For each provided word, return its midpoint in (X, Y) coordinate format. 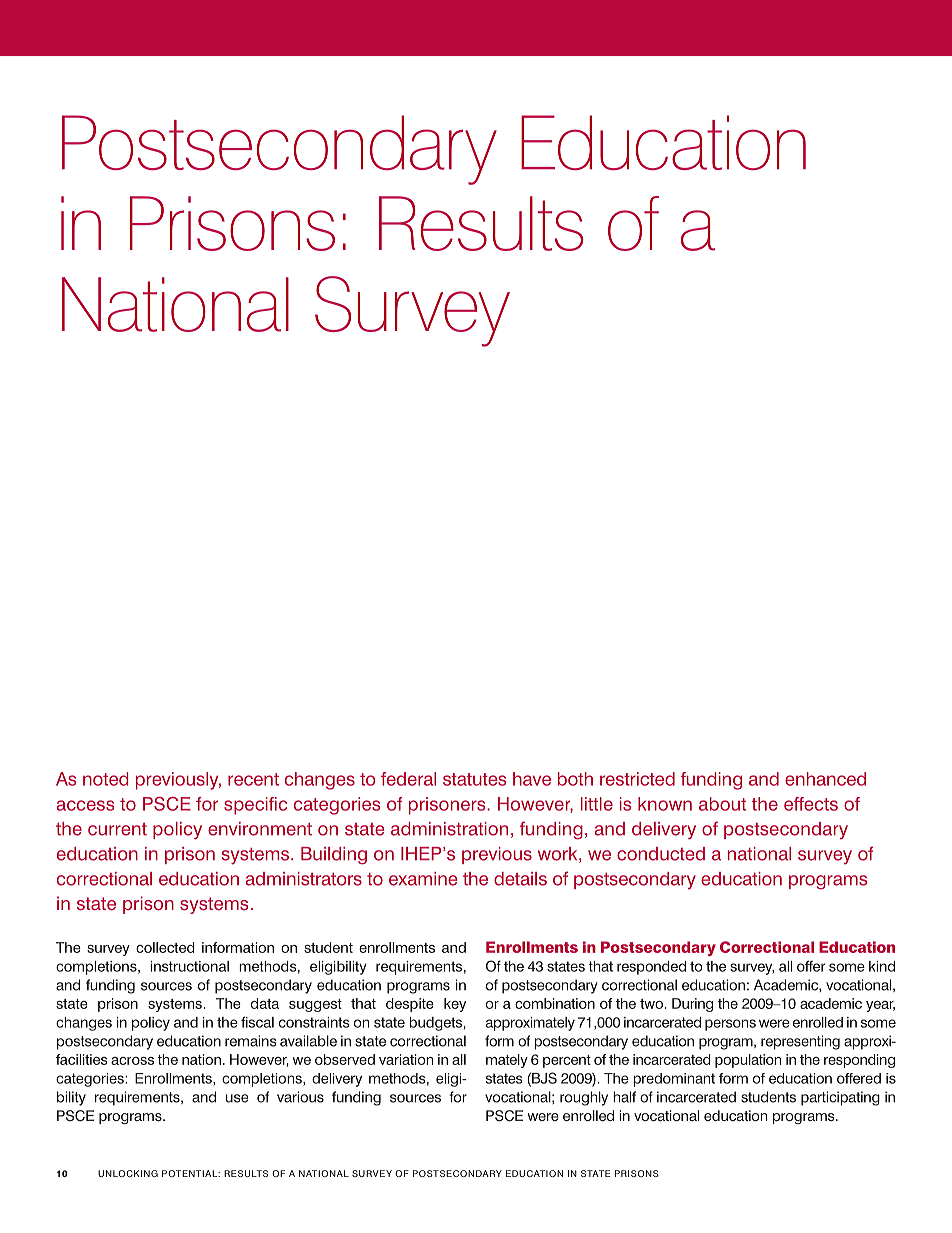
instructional (189, 966)
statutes (474, 779)
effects (811, 804)
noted (105, 779)
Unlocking (128, 1173)
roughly (584, 1098)
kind (882, 966)
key (455, 1005)
